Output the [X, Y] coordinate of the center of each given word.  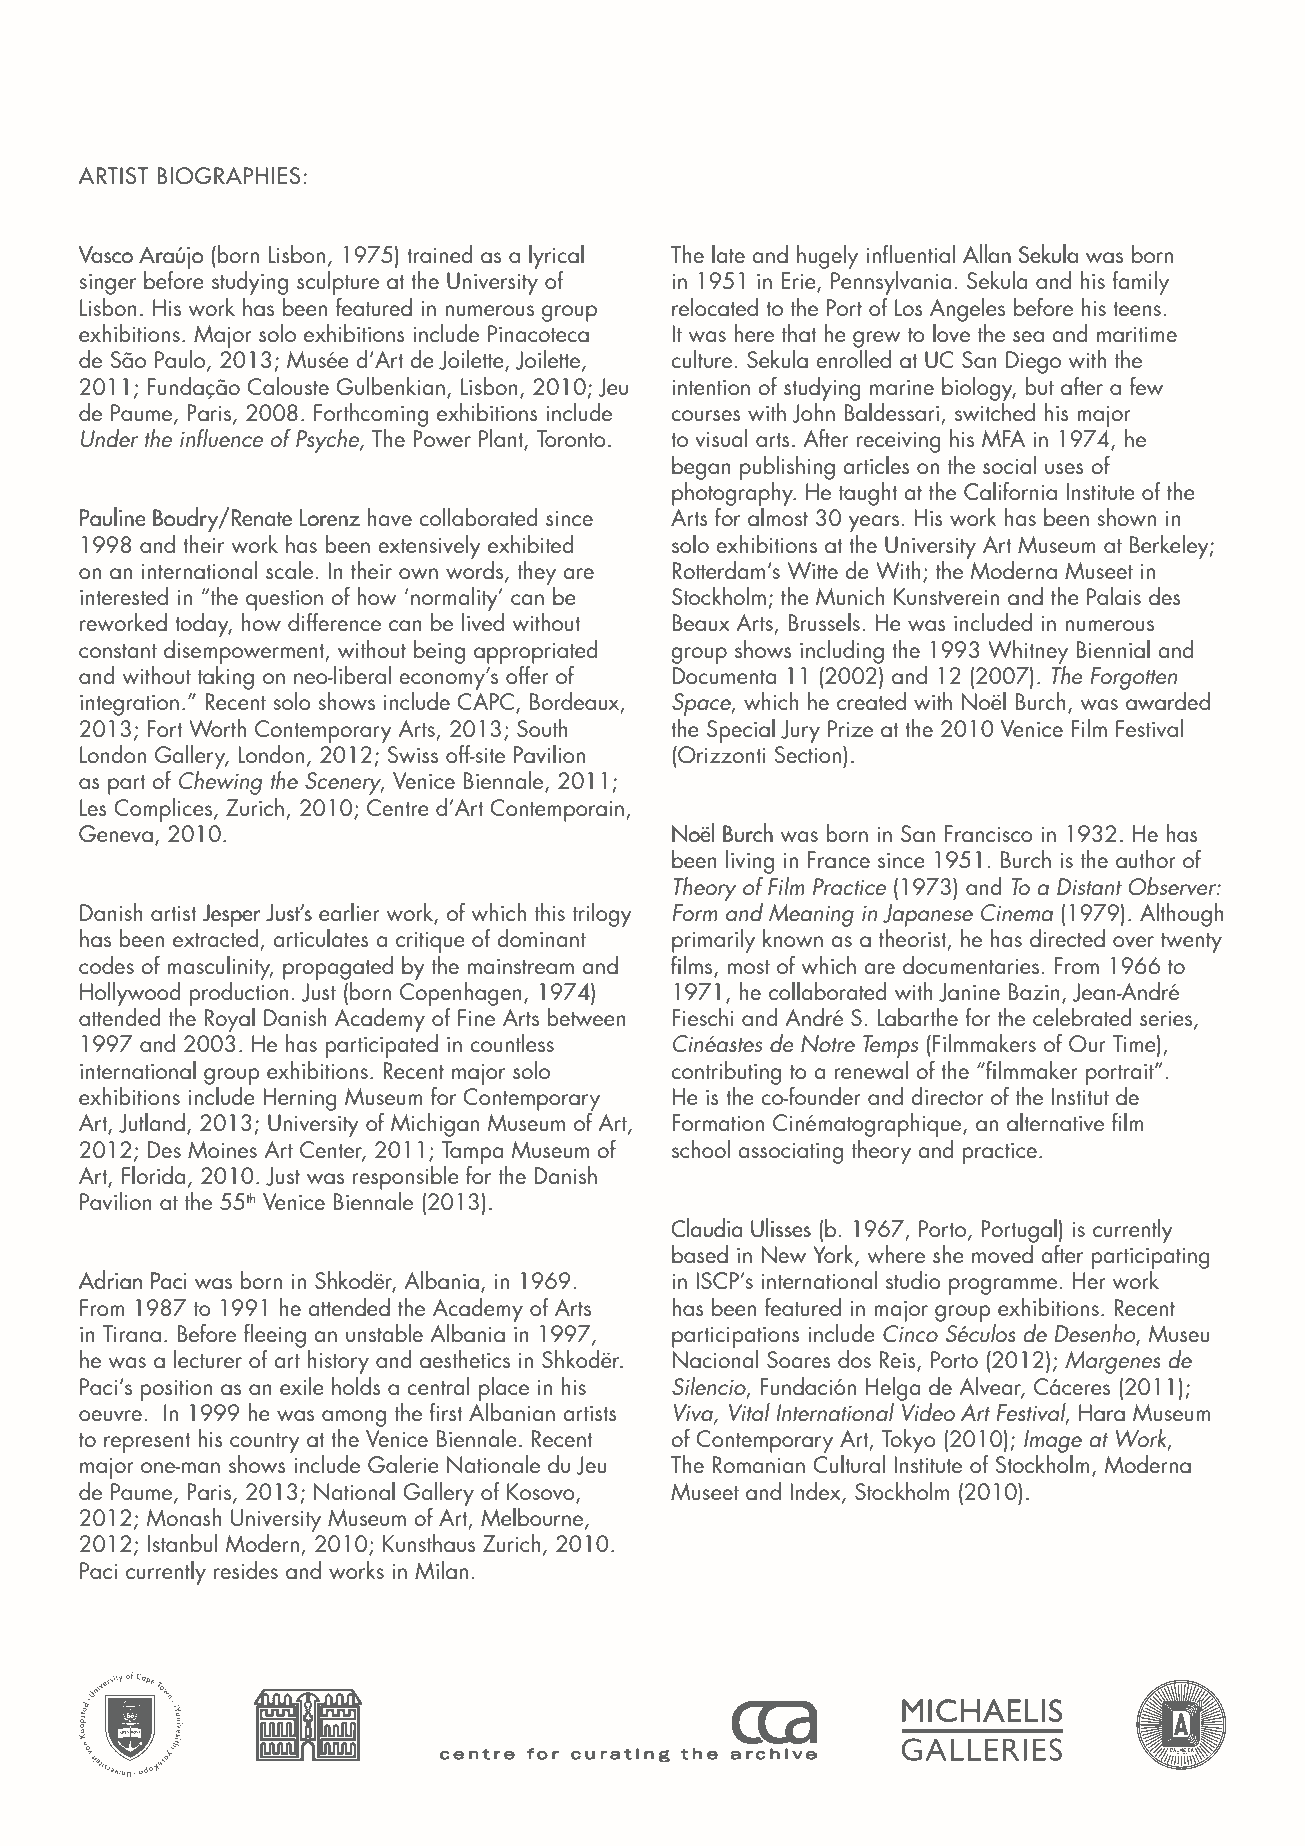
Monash [184, 1517]
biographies [228, 176]
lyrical [556, 258]
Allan [987, 254]
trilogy [602, 915]
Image [1053, 1441]
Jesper [231, 915]
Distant [1089, 886]
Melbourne [533, 1518]
